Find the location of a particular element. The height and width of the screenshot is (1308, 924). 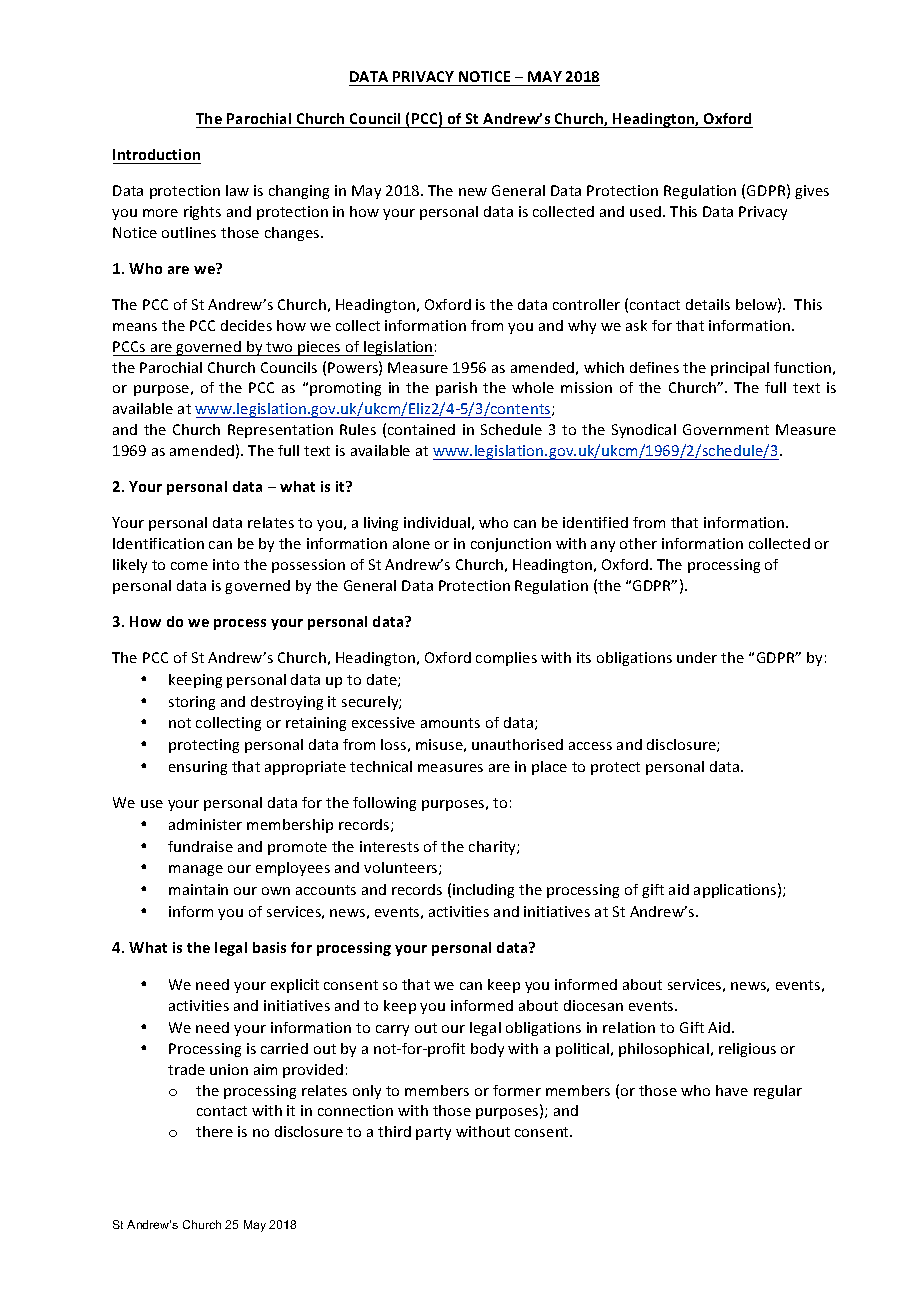

administer is located at coordinates (205, 824).
